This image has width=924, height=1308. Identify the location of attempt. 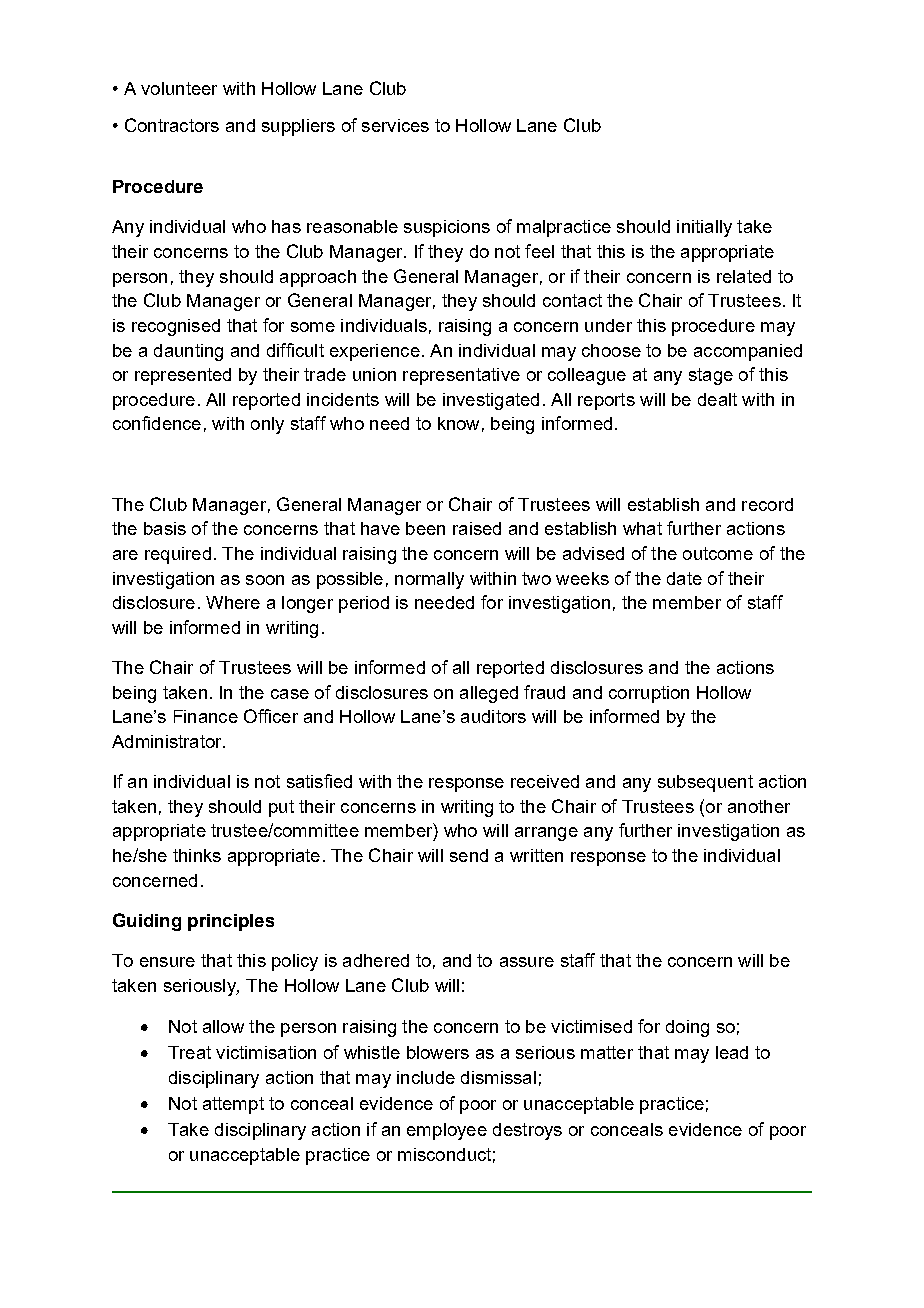
(233, 1105).
